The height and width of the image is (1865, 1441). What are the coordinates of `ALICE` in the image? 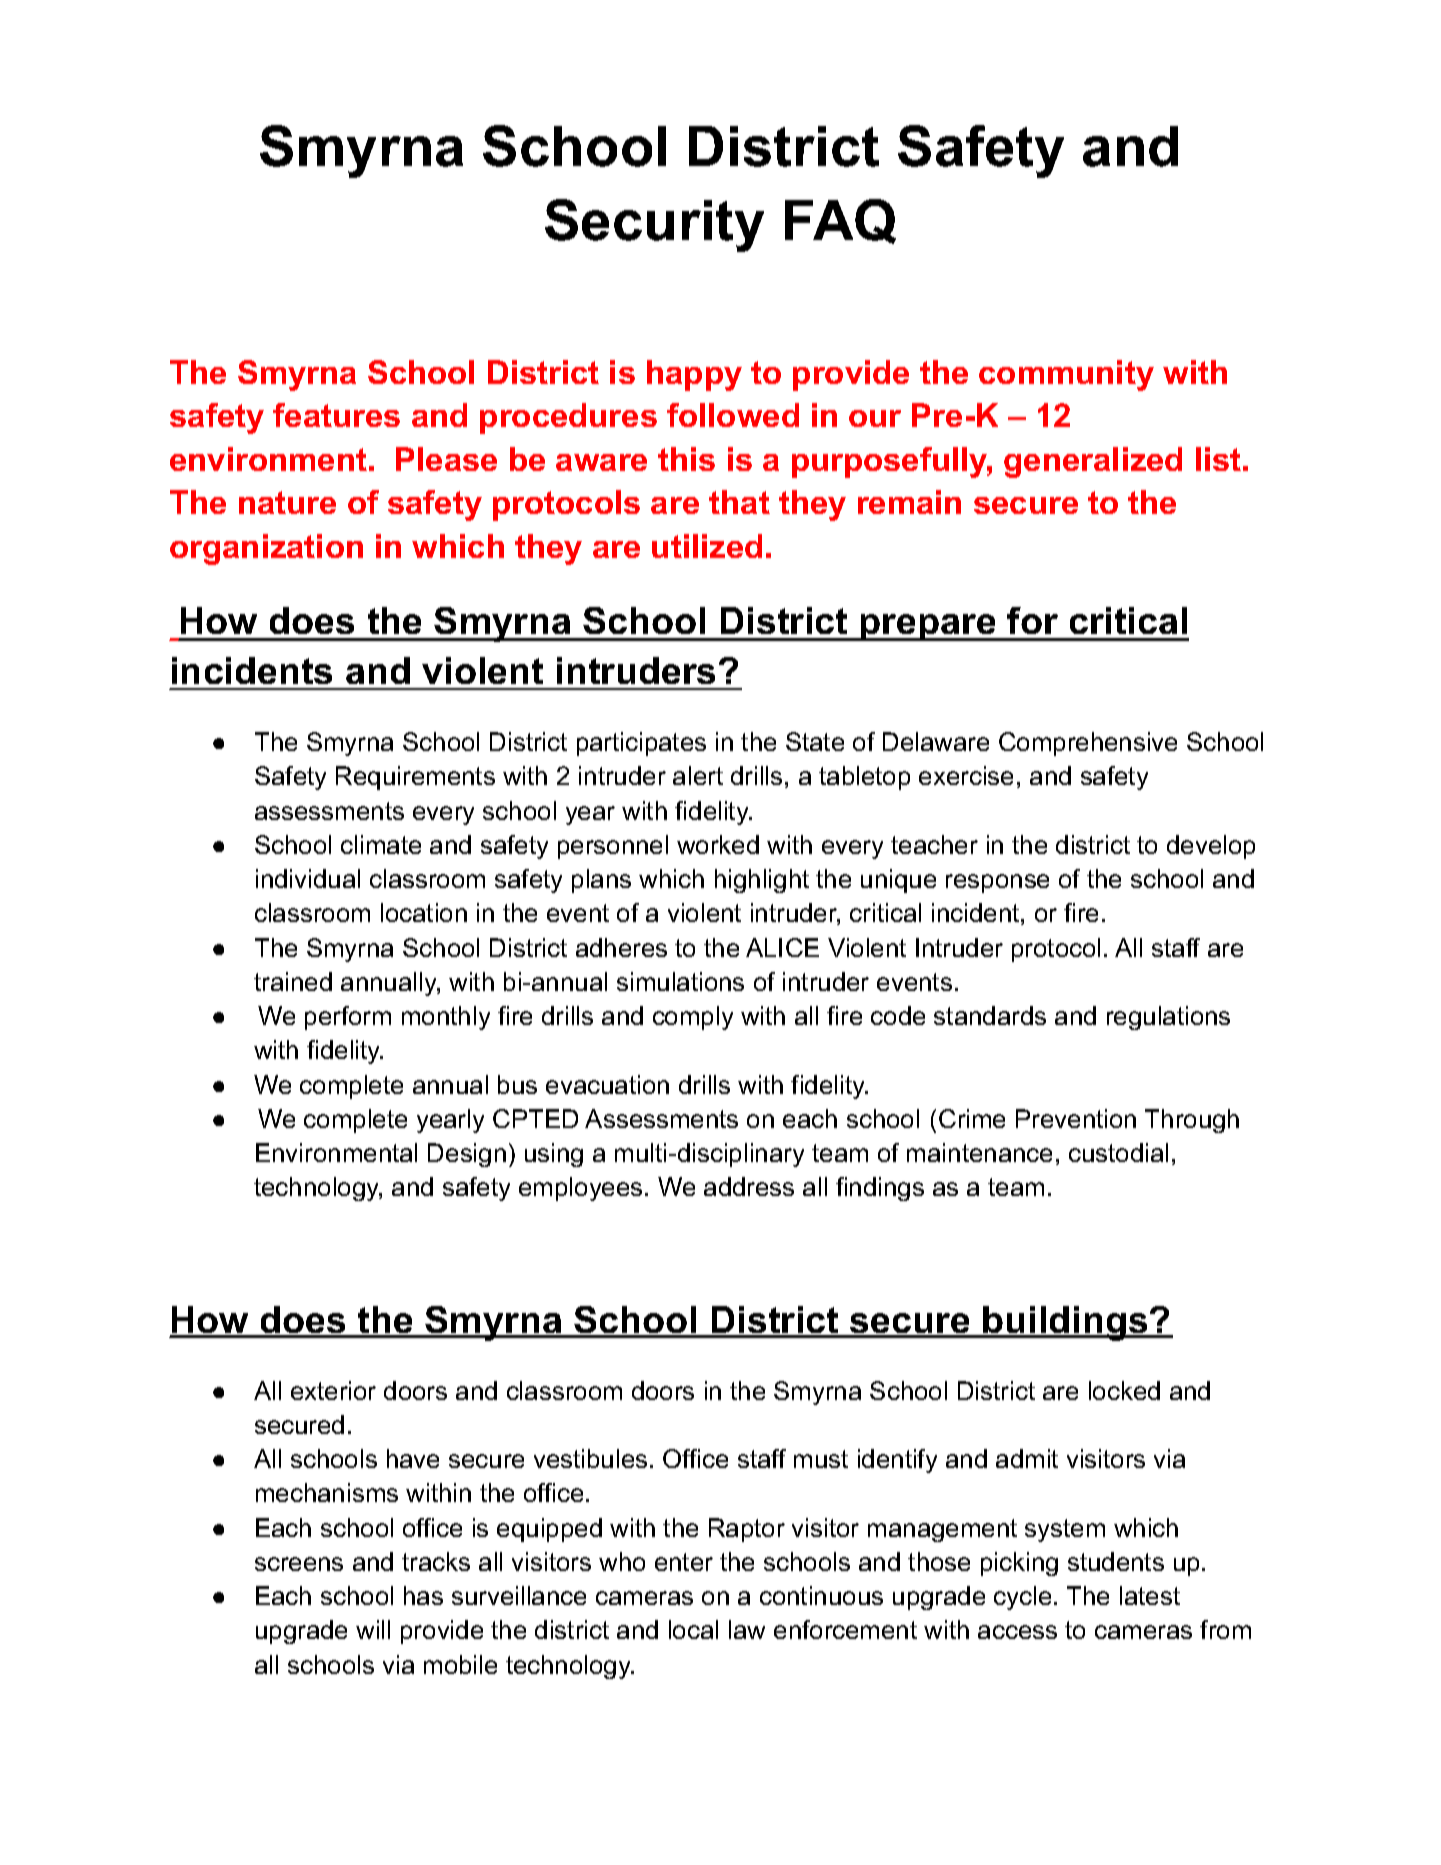 It's located at (782, 947).
